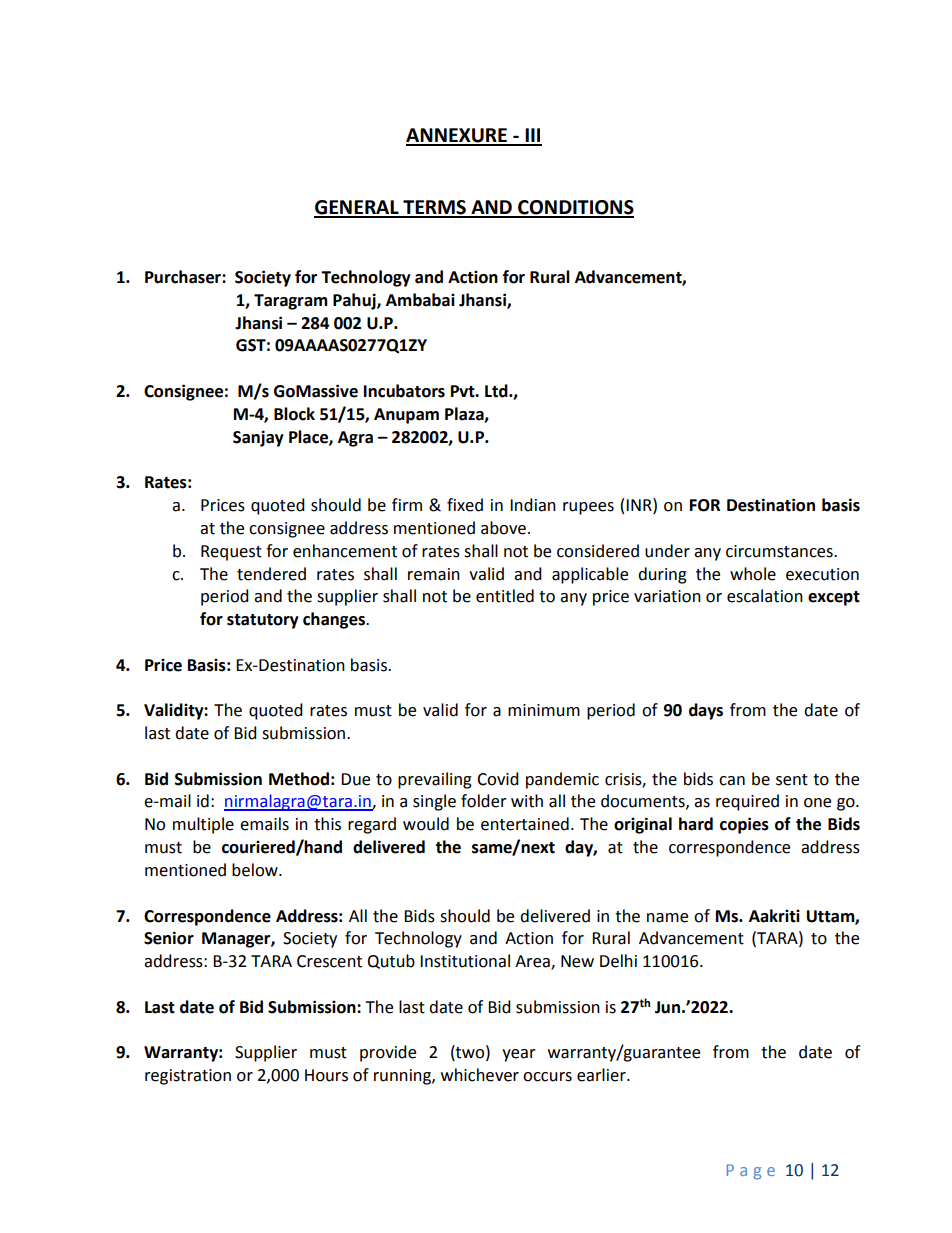 The width and height of the page is (952, 1233). What do you see at coordinates (263, 621) in the page?
I see `statutory` at bounding box center [263, 621].
